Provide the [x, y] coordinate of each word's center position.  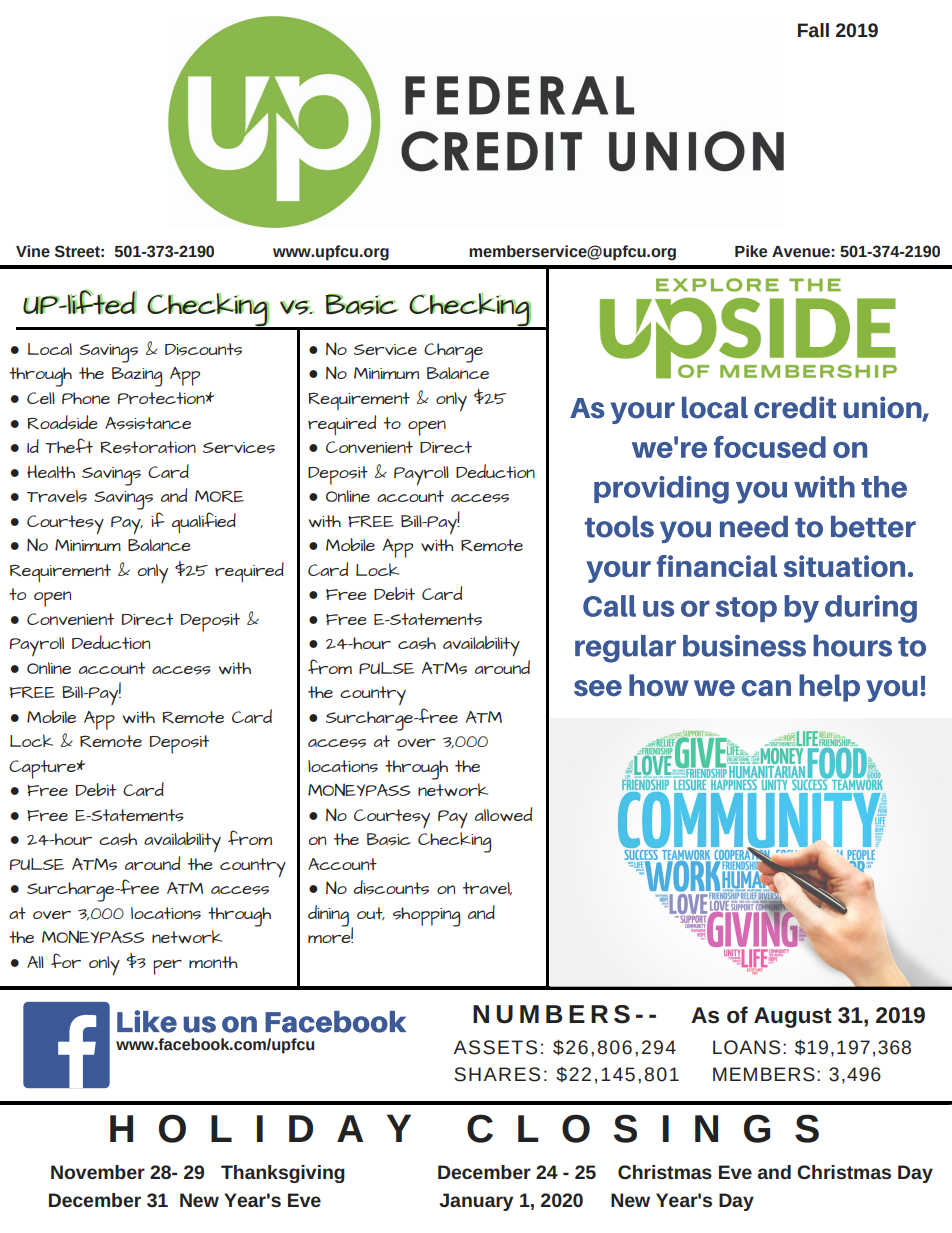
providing [661, 490]
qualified [204, 522]
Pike [751, 251]
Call [609, 606]
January [476, 1202]
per [167, 967]
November [98, 1172]
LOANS [746, 1047]
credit [795, 407]
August [793, 1017]
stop [746, 609]
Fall [813, 30]
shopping [426, 917]
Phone [86, 398]
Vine [33, 251]
